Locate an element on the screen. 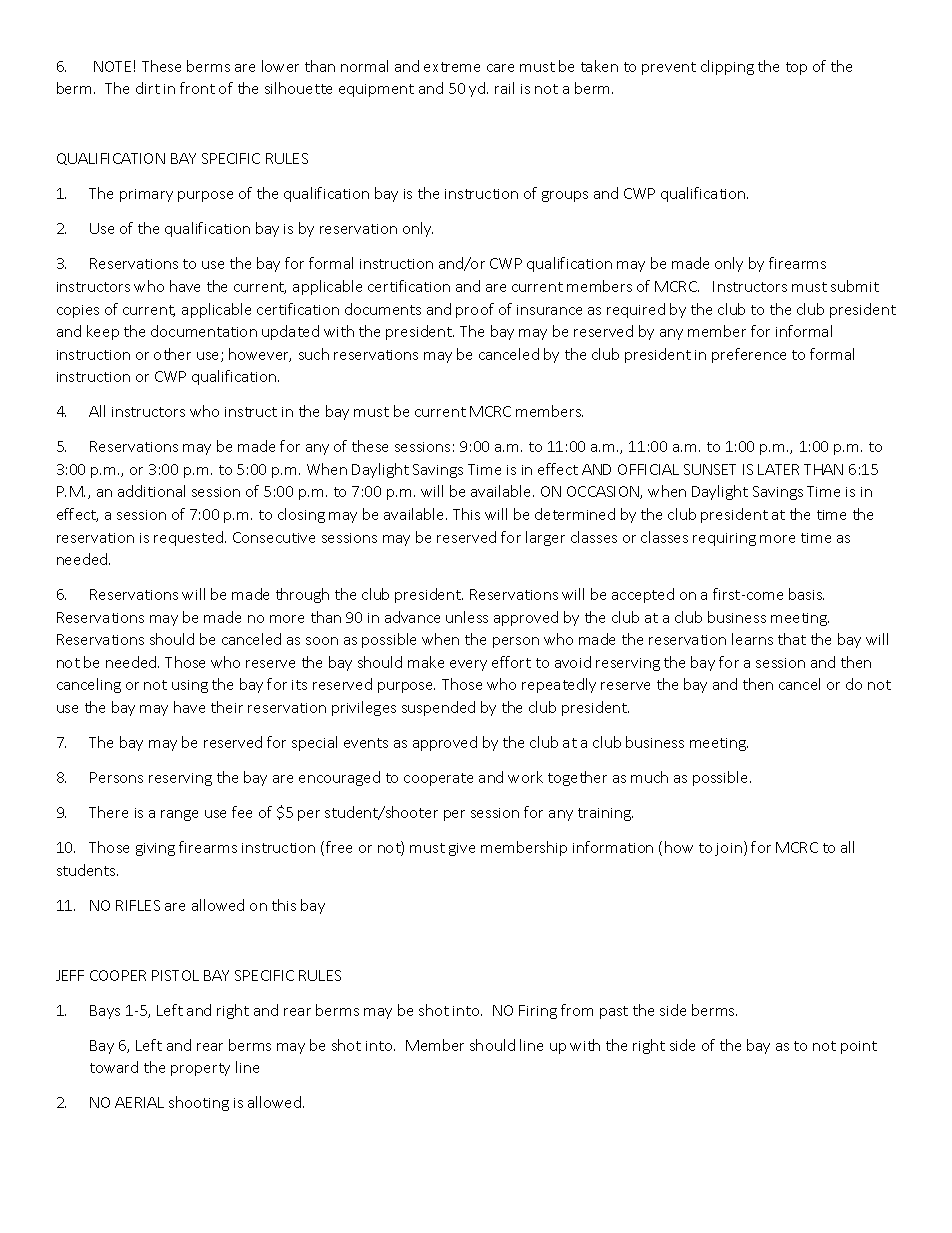 This screenshot has width=952, height=1233. rail is located at coordinates (504, 88).
